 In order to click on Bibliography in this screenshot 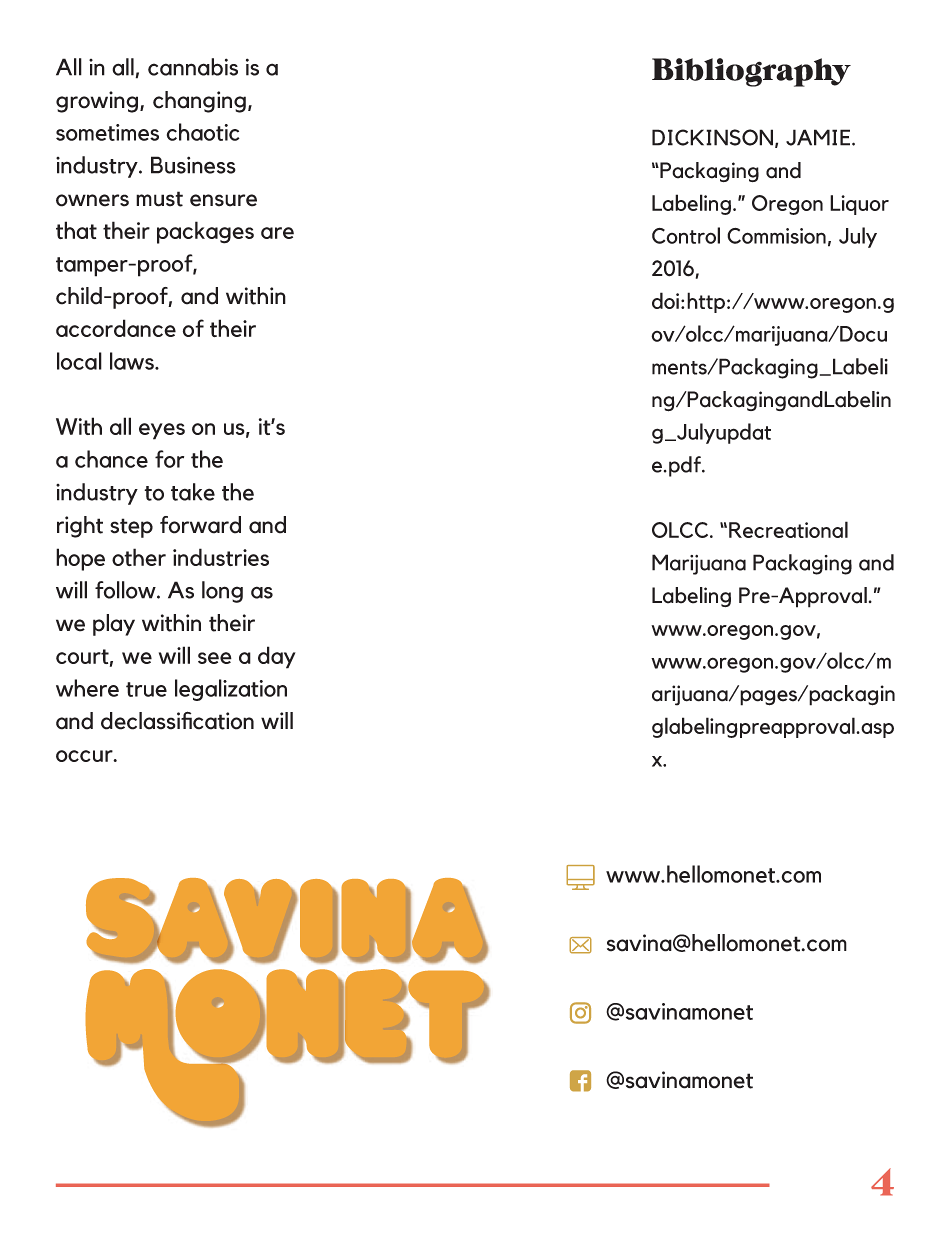, I will do `click(751, 72)`.
